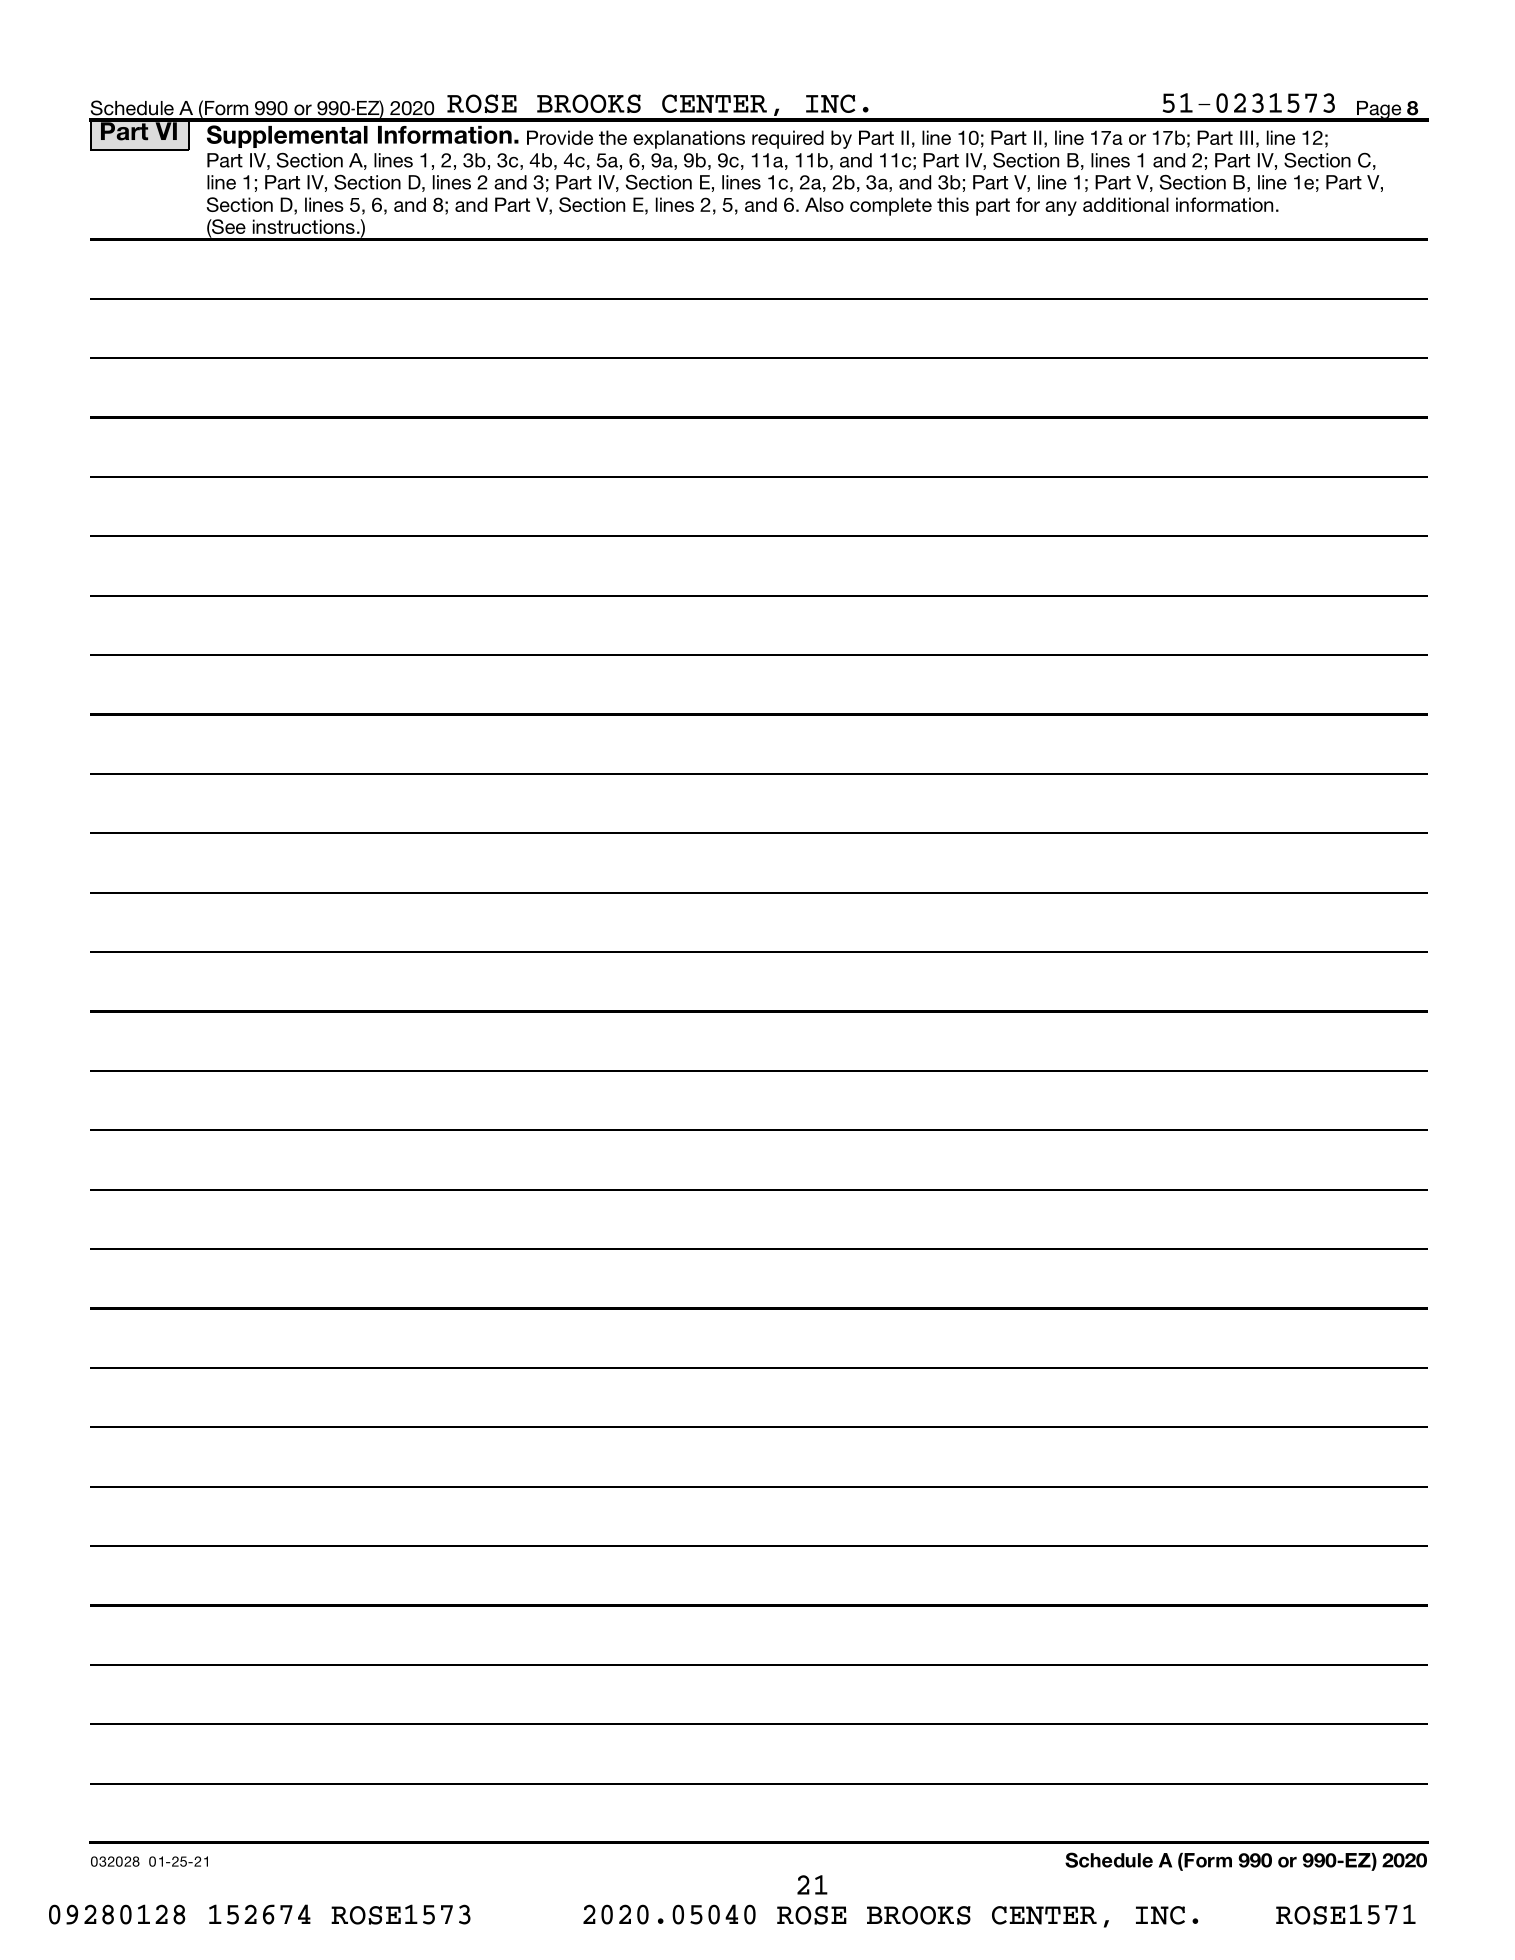 The image size is (1515, 1960). Describe the element at coordinates (287, 136) in the screenshot. I see `Supplemental` at that location.
